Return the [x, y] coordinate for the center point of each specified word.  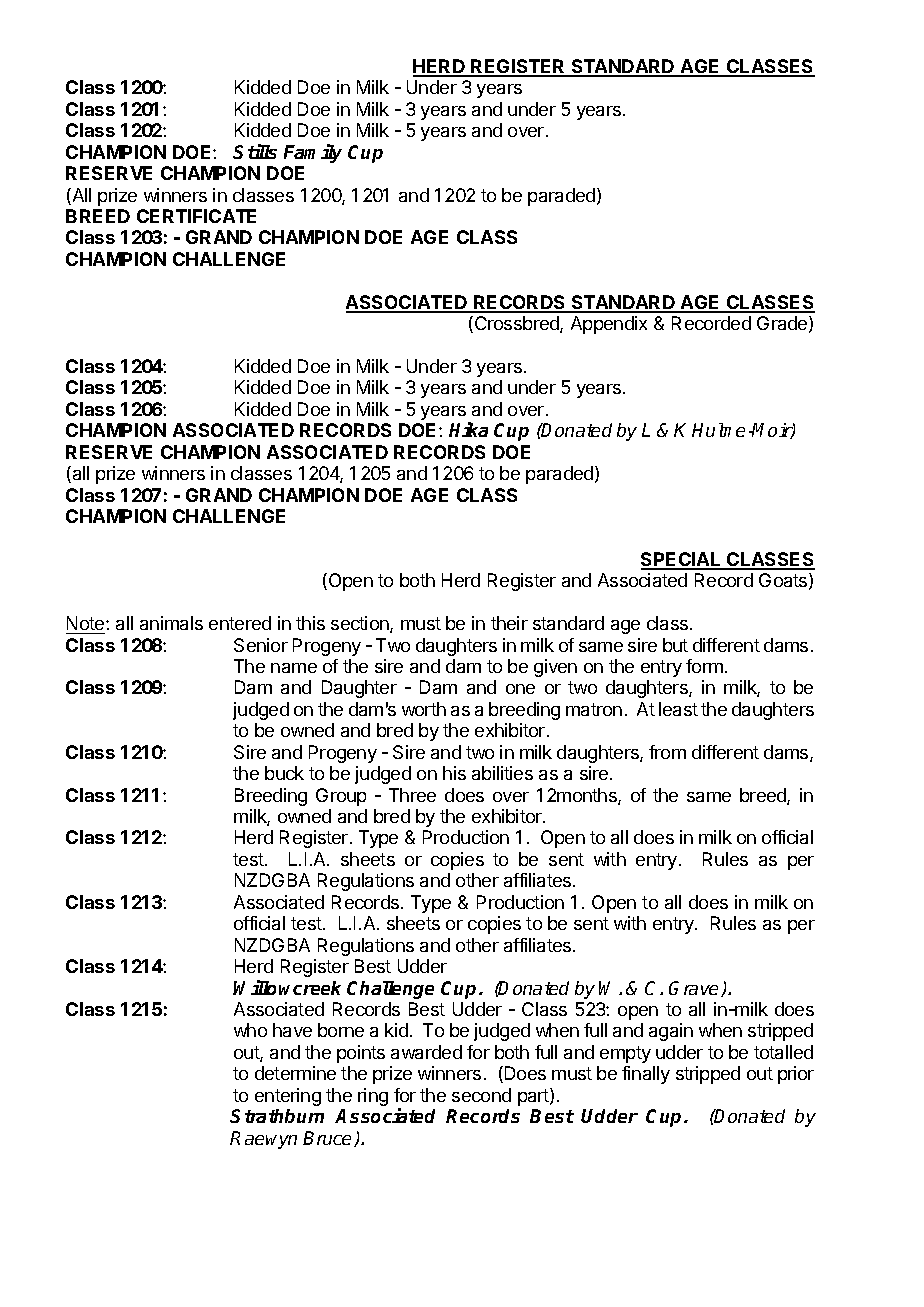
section [361, 624]
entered [240, 623]
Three [412, 795]
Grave [695, 989]
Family [313, 153]
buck [284, 773]
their [509, 623]
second [481, 1095]
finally [646, 1075]
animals [171, 623]
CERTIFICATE [196, 216]
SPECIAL [682, 560]
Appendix [609, 325]
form [704, 666]
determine [295, 1073]
